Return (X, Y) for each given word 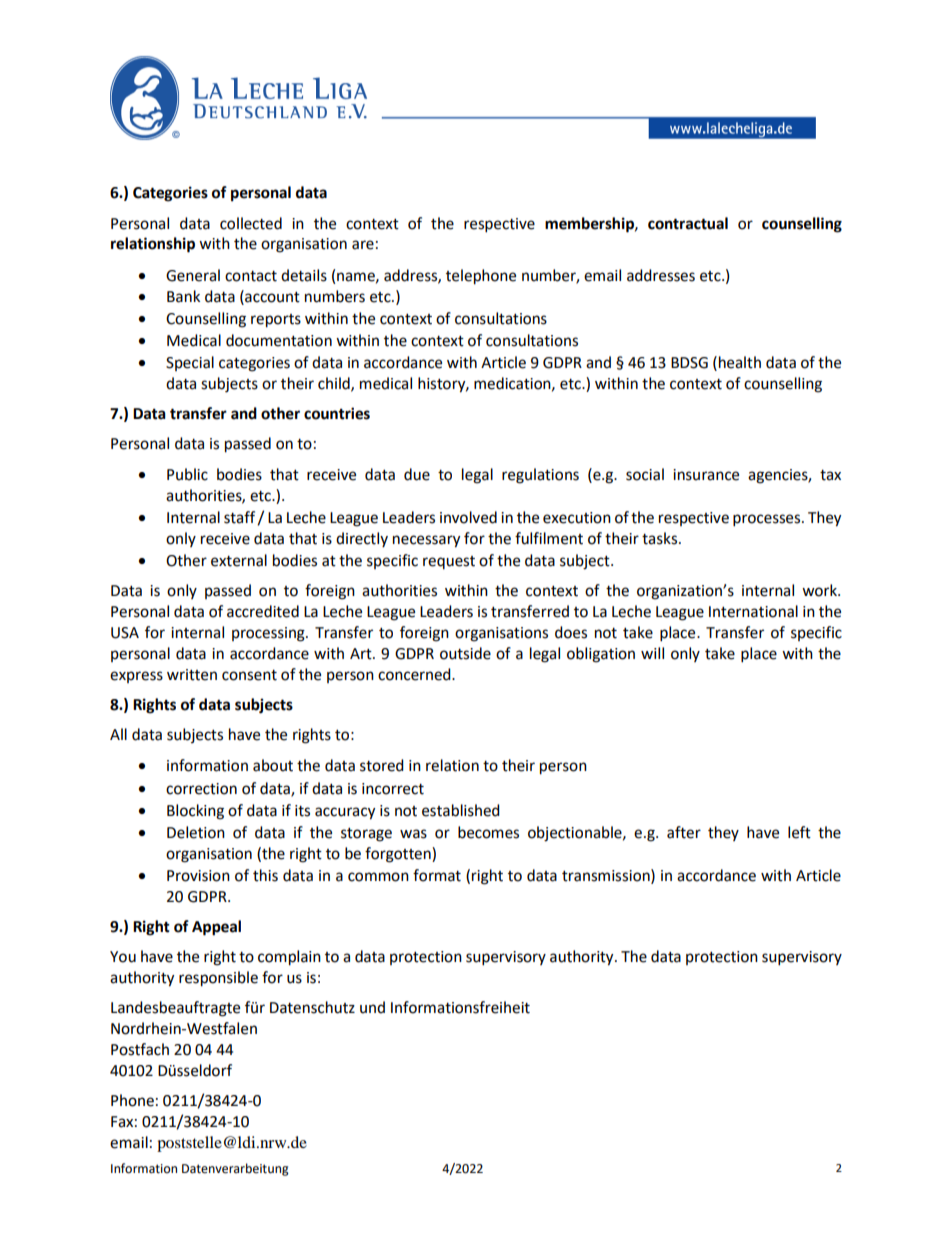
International (753, 611)
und (372, 1007)
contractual (688, 223)
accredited (263, 611)
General (193, 275)
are (363, 245)
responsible (218, 979)
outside (465, 653)
